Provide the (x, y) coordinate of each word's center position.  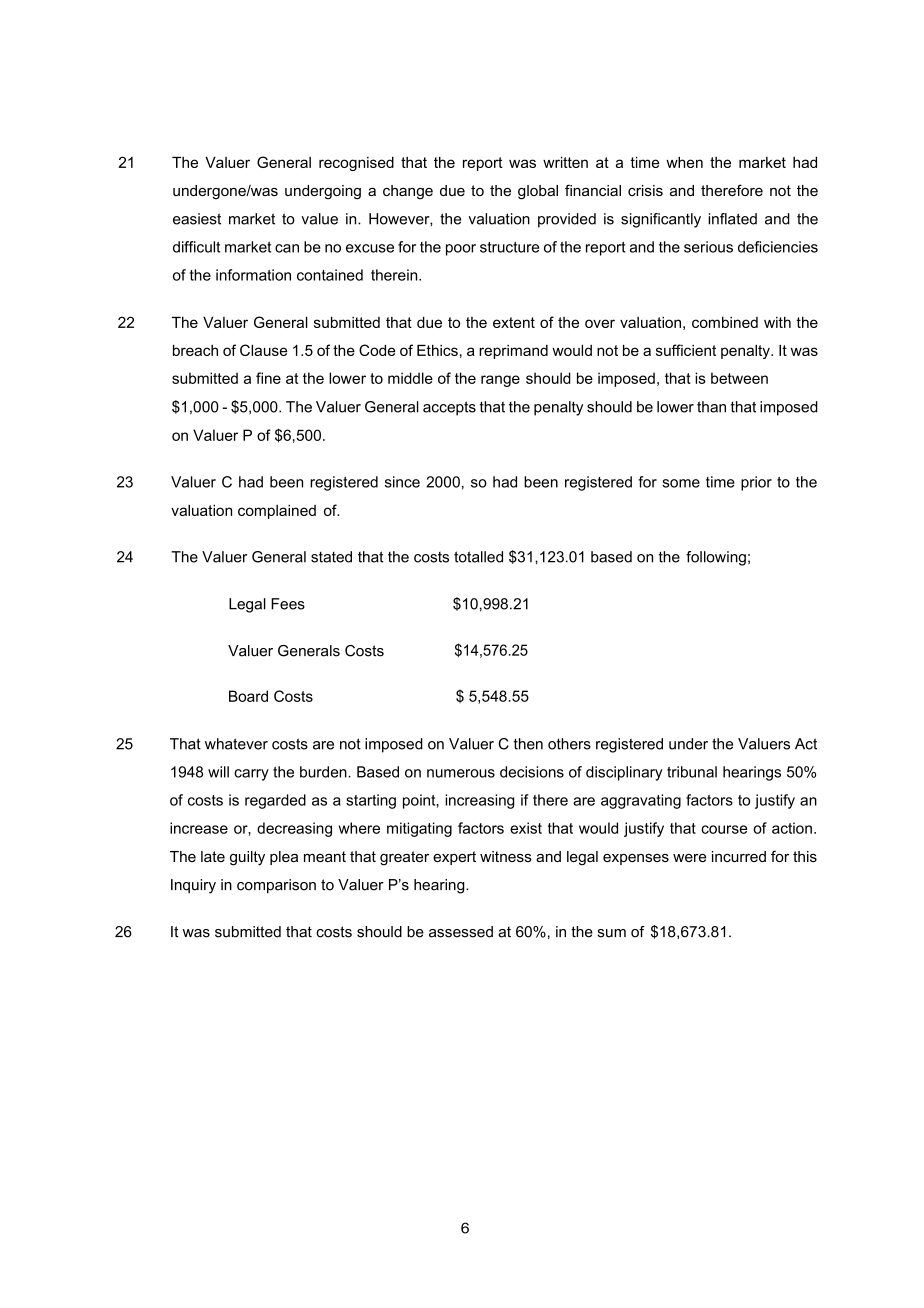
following (716, 558)
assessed (461, 932)
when (684, 162)
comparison (276, 886)
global (538, 192)
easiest (197, 219)
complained (277, 511)
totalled (478, 557)
